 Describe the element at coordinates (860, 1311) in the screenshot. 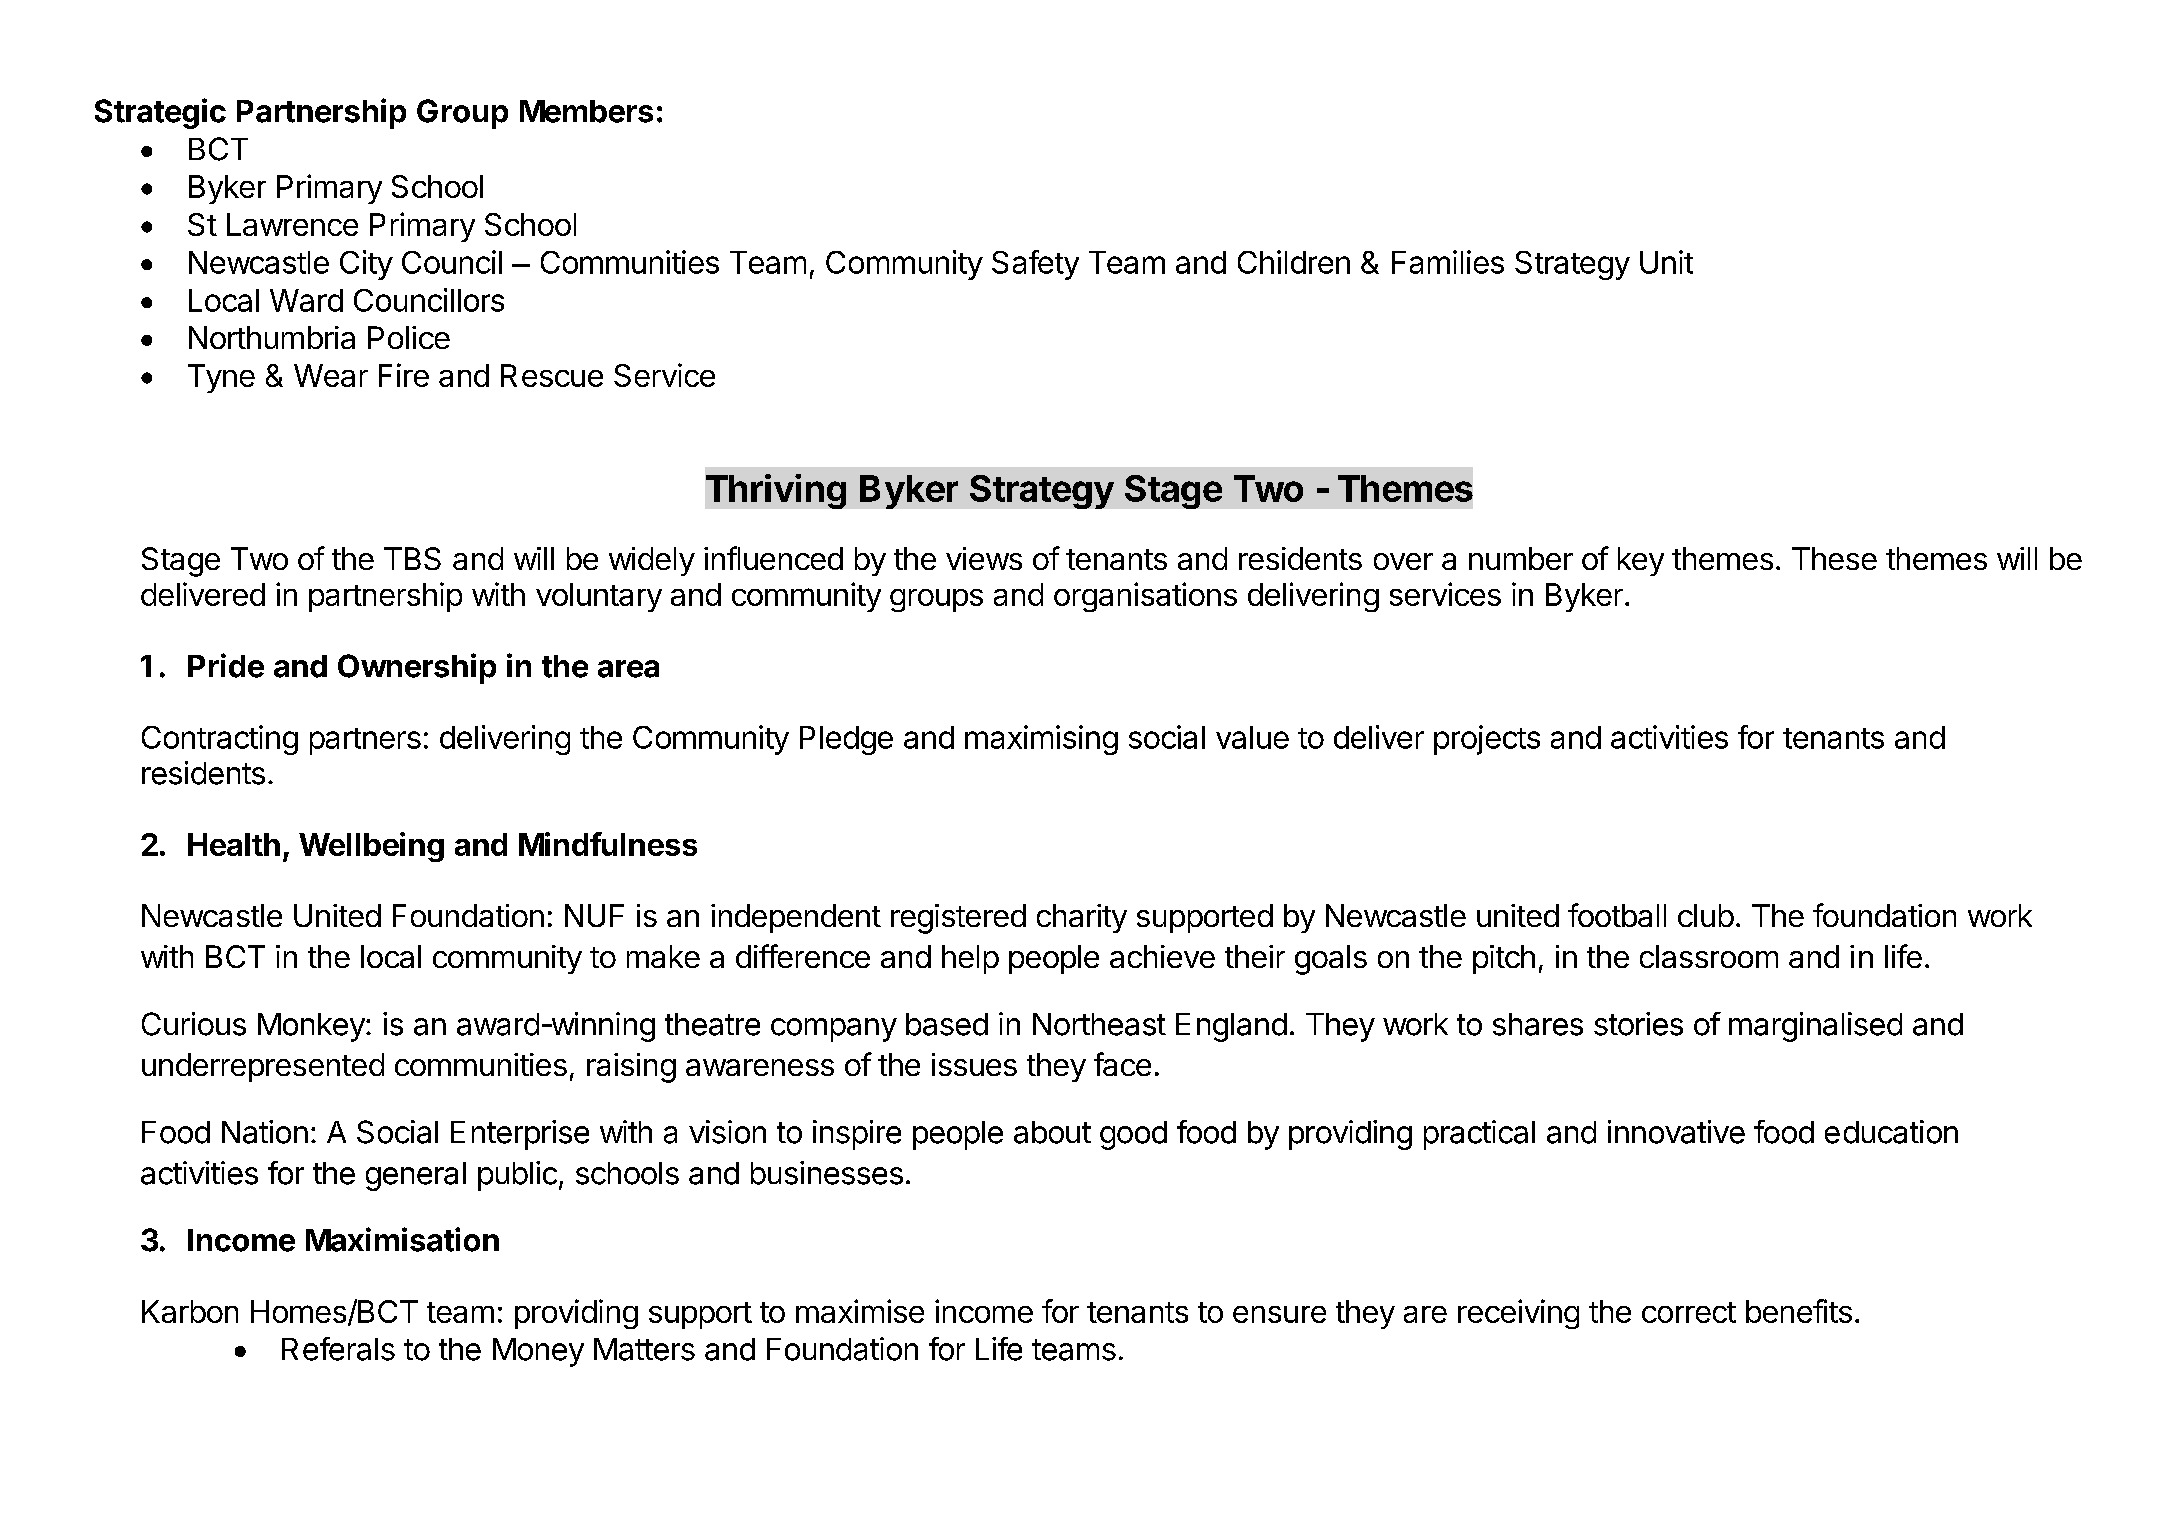

I see `maximise` at that location.
